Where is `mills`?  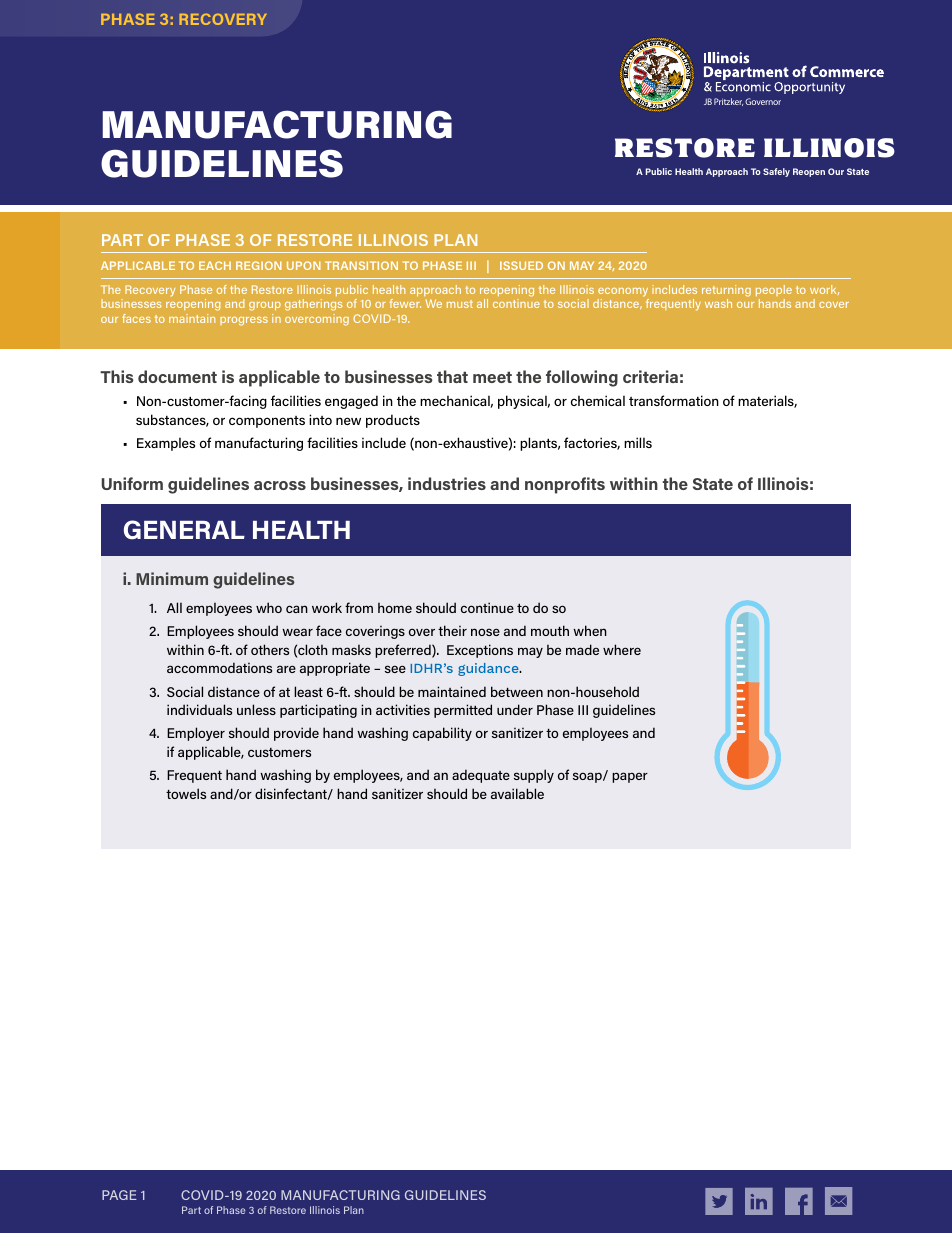 mills is located at coordinates (638, 442).
